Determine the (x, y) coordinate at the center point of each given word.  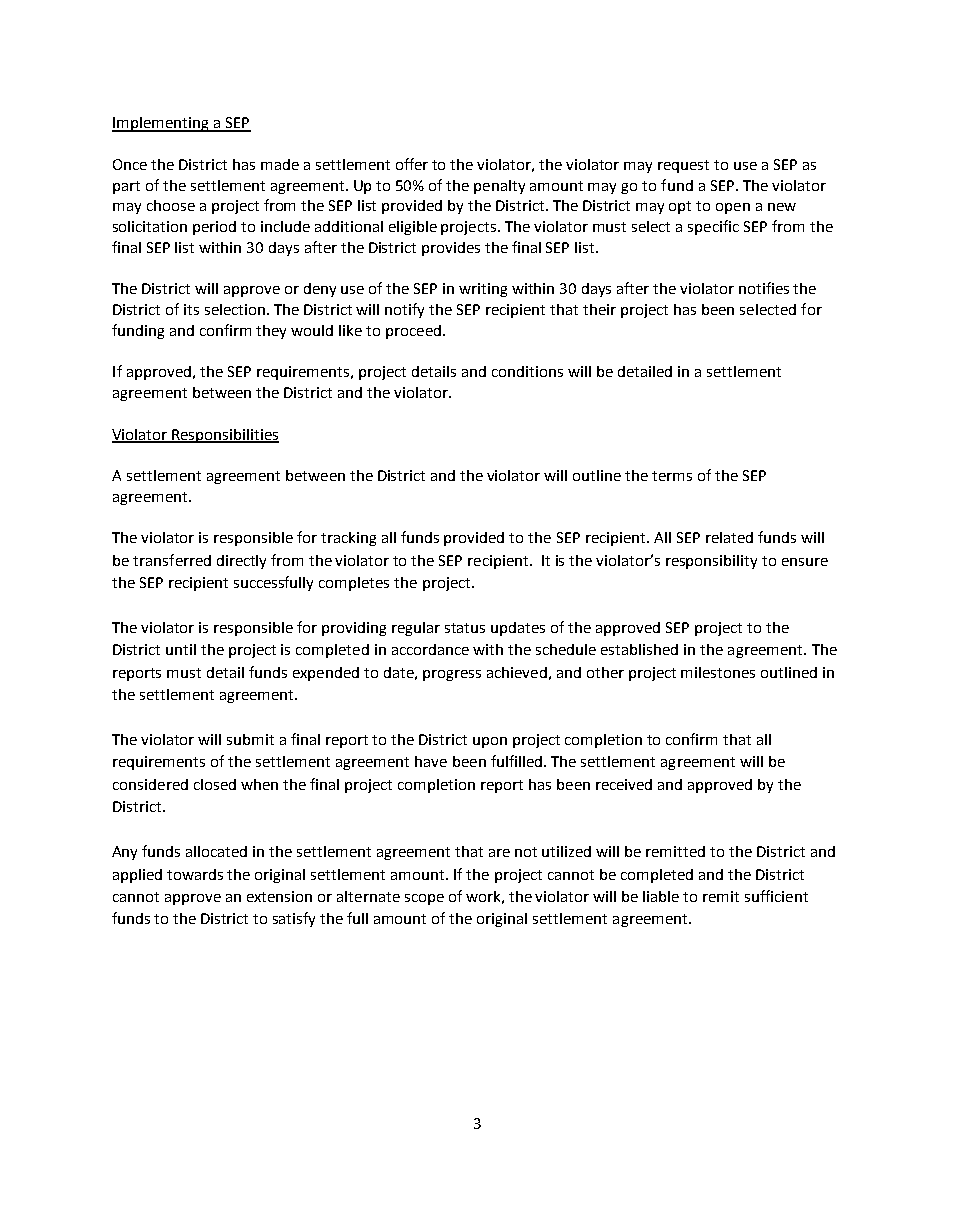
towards (195, 874)
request (683, 166)
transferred (172, 560)
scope (424, 899)
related (729, 537)
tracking (348, 539)
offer (412, 164)
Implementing (161, 124)
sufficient (776, 896)
